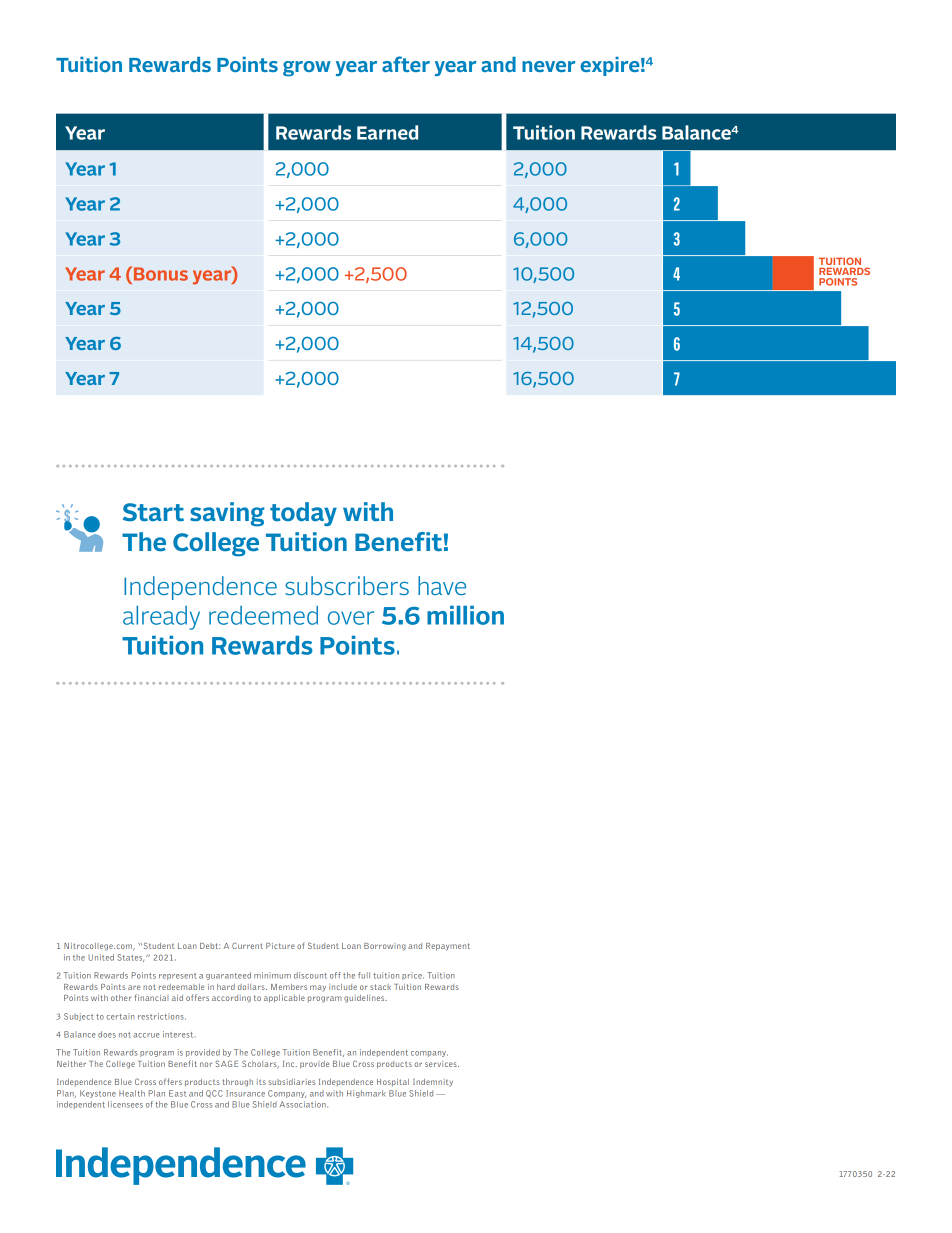  What do you see at coordinates (307, 69) in the screenshot?
I see `grow` at bounding box center [307, 69].
